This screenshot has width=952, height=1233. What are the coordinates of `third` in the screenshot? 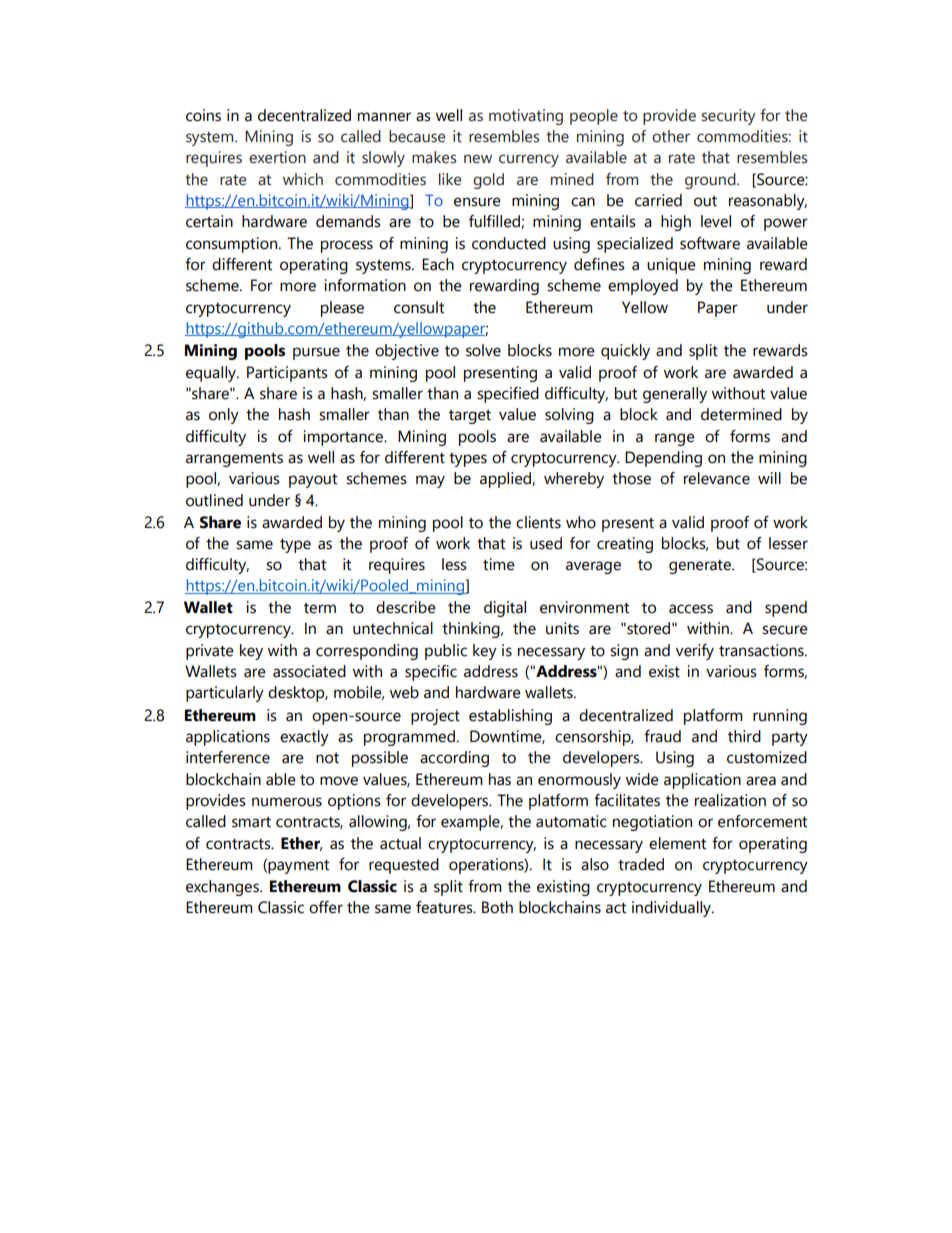 It's located at (744, 736).
